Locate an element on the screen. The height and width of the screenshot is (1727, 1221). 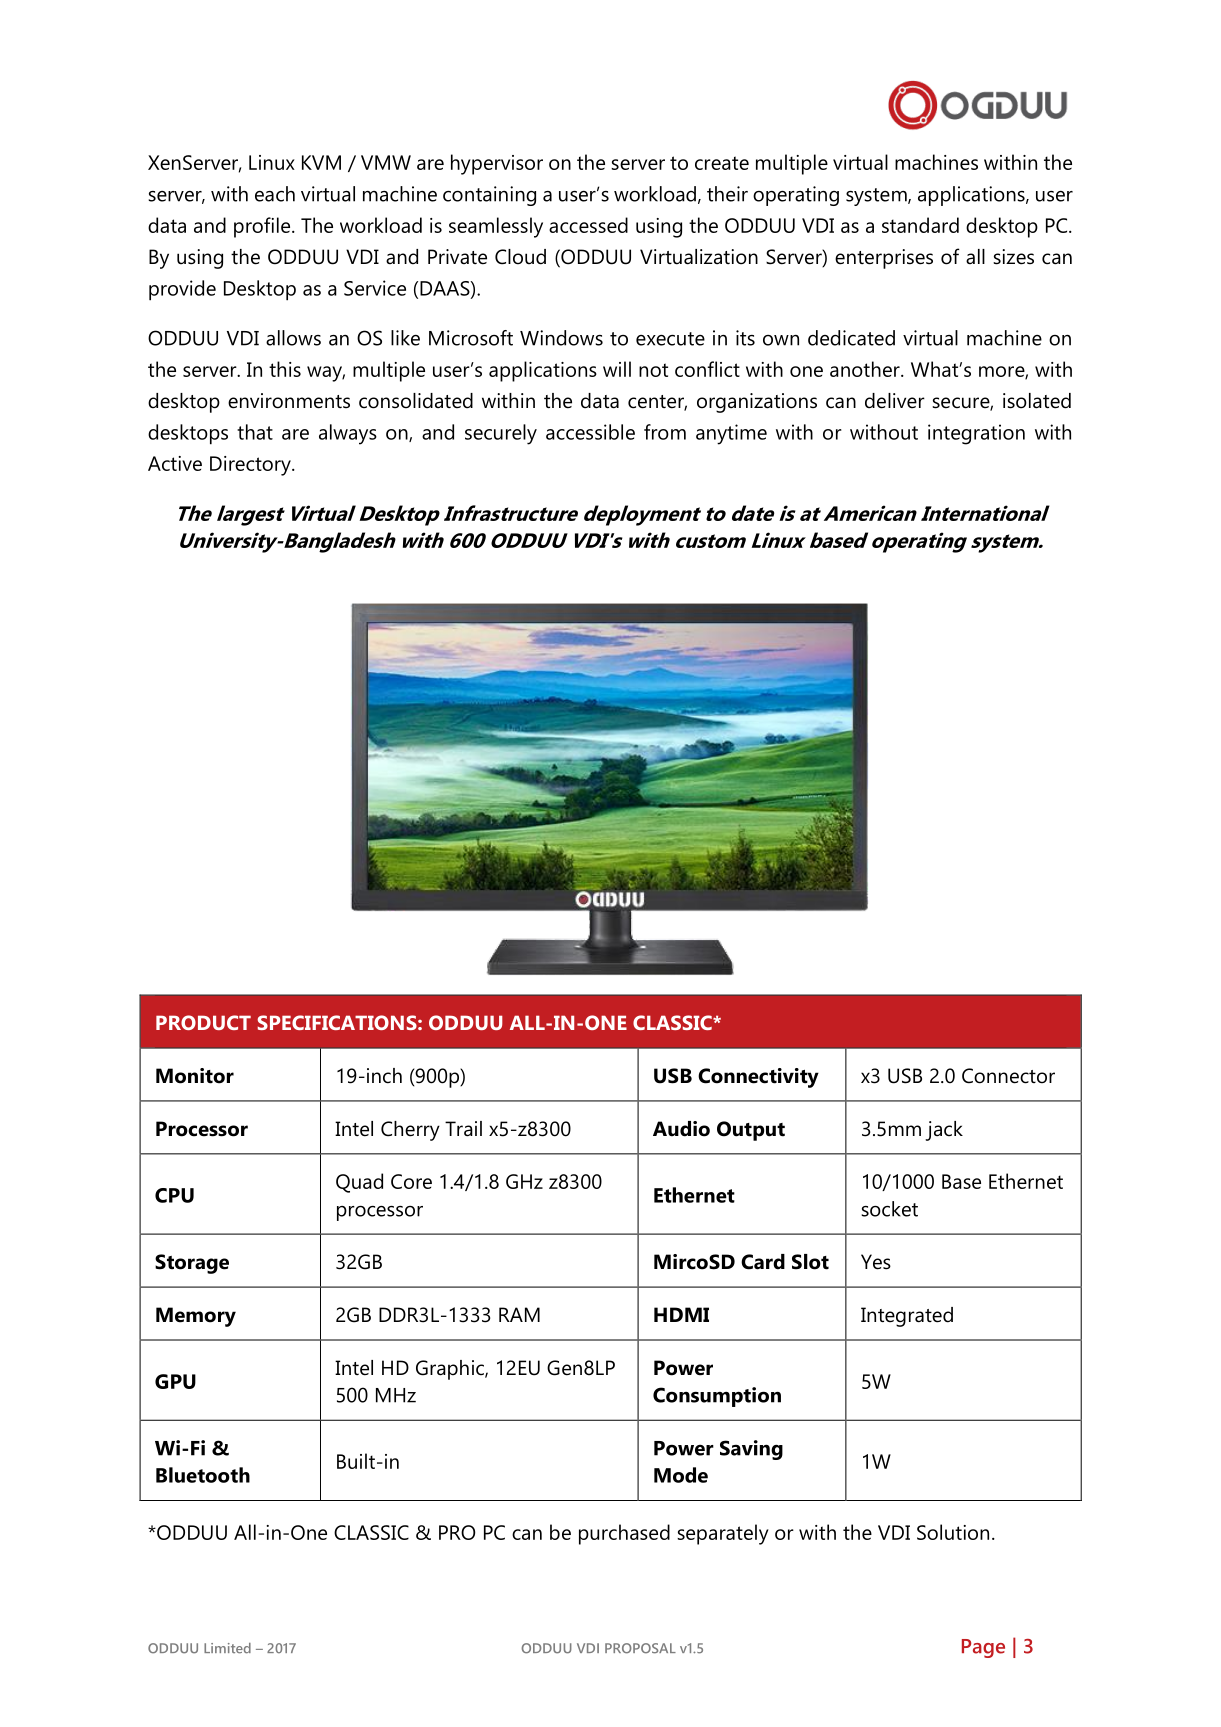
Limited is located at coordinates (227, 1648).
